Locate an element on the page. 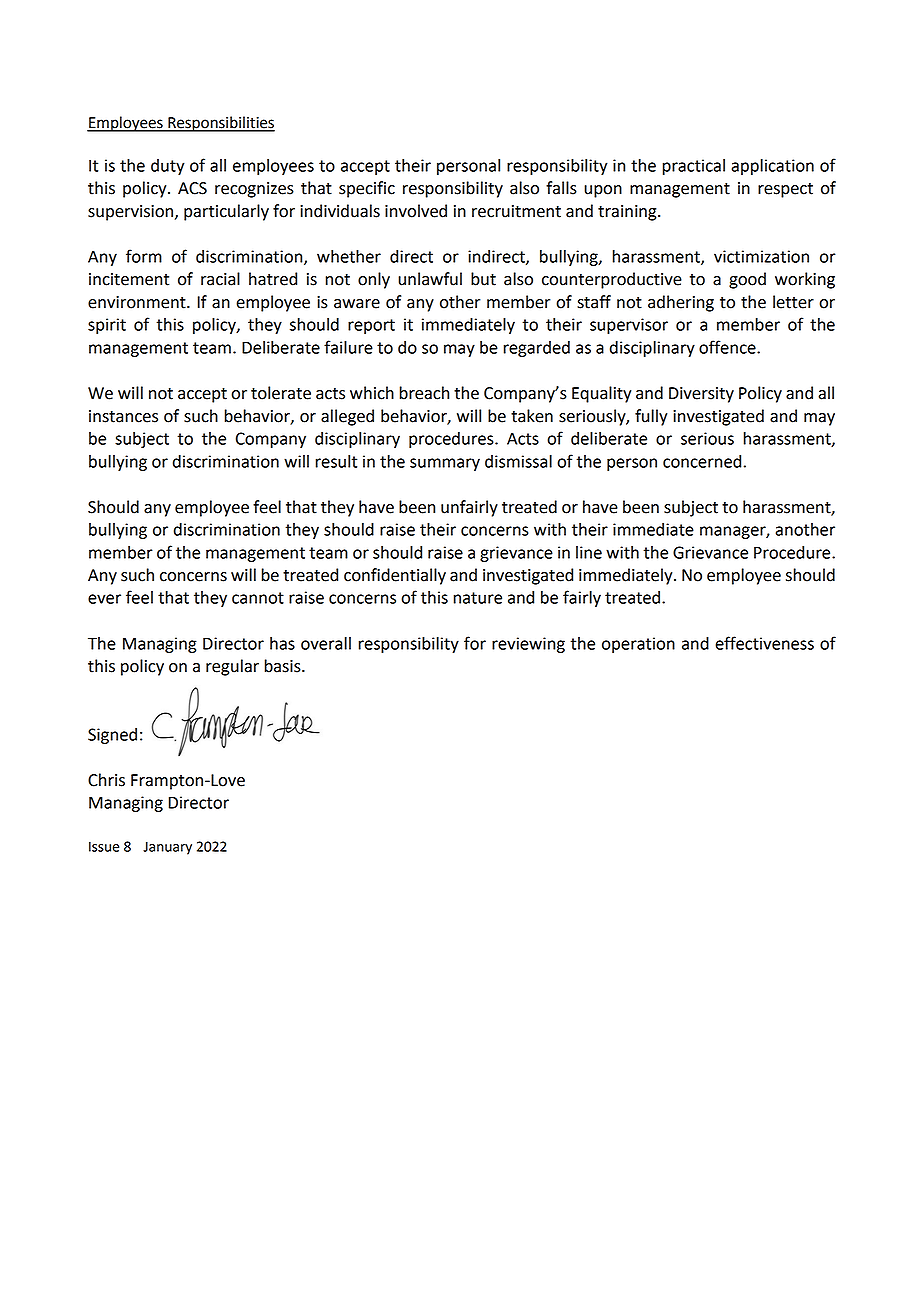 The image size is (924, 1308). effectiveness is located at coordinates (764, 643).
